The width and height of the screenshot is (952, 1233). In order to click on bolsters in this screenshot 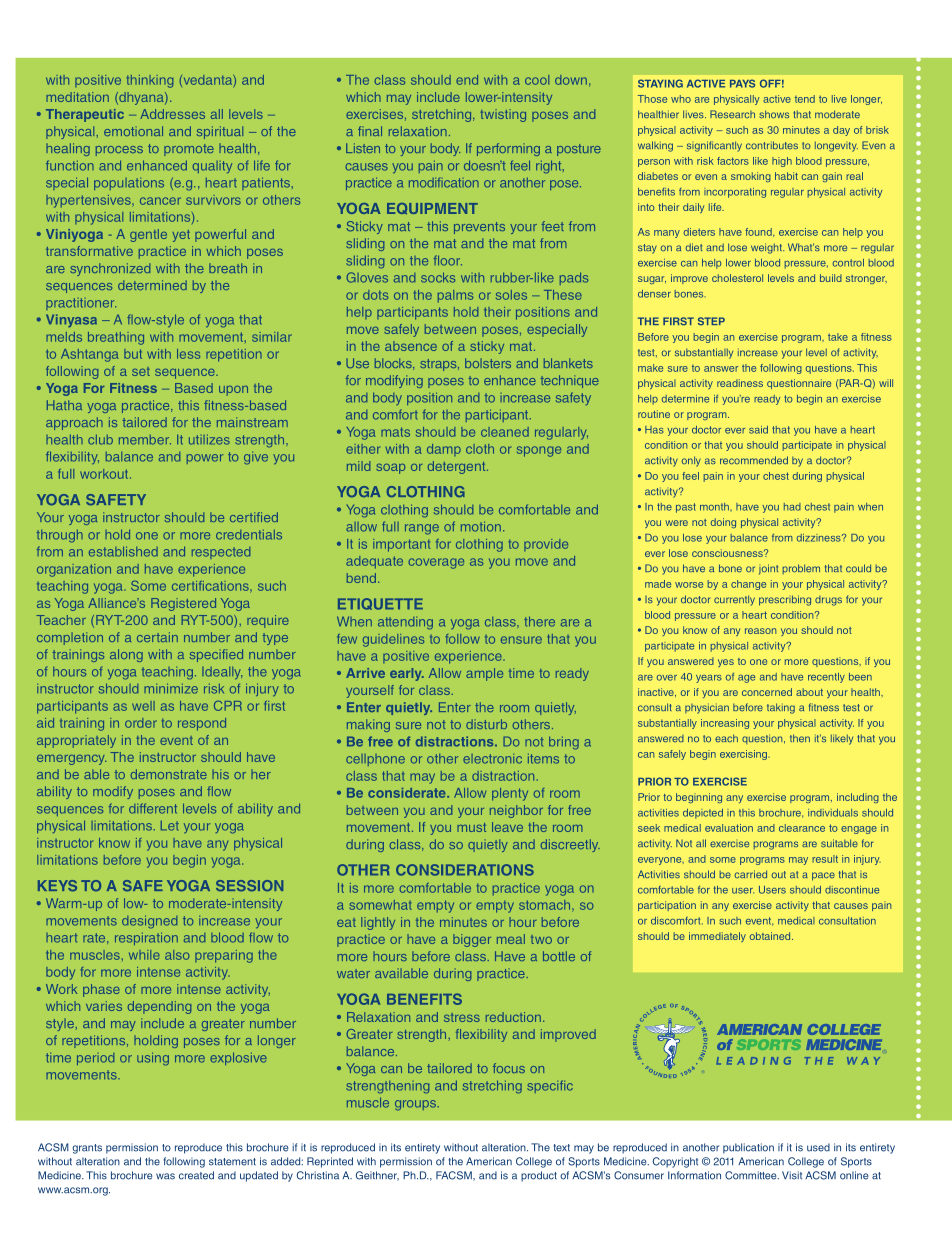, I will do `click(488, 363)`.
